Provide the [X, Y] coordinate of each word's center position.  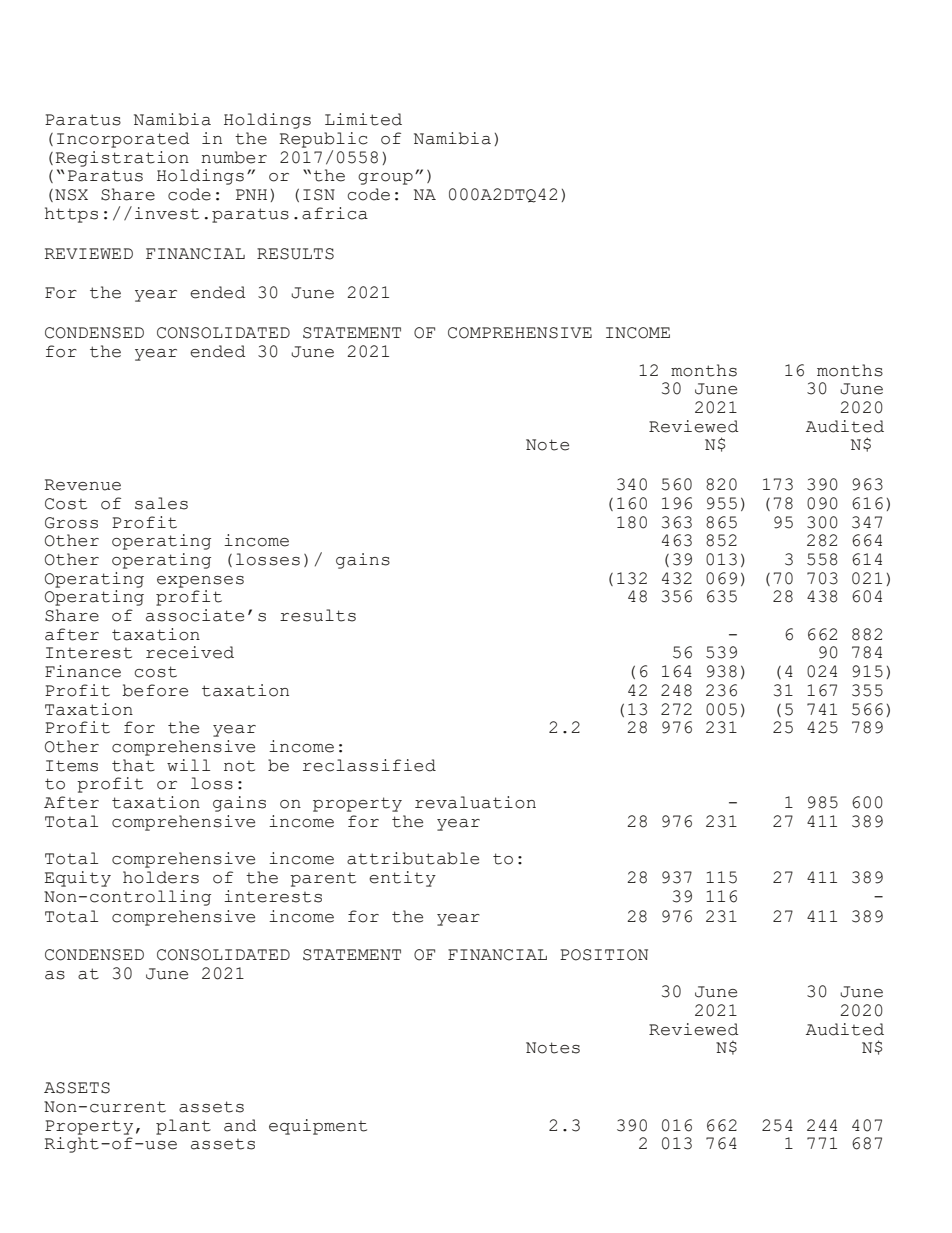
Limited [363, 119]
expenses [200, 582]
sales [161, 503]
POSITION [604, 955]
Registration [122, 159]
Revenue [83, 485]
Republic [324, 140]
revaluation [475, 802]
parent [323, 880]
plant [183, 1127]
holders [161, 877]
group [385, 179]
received [190, 652]
